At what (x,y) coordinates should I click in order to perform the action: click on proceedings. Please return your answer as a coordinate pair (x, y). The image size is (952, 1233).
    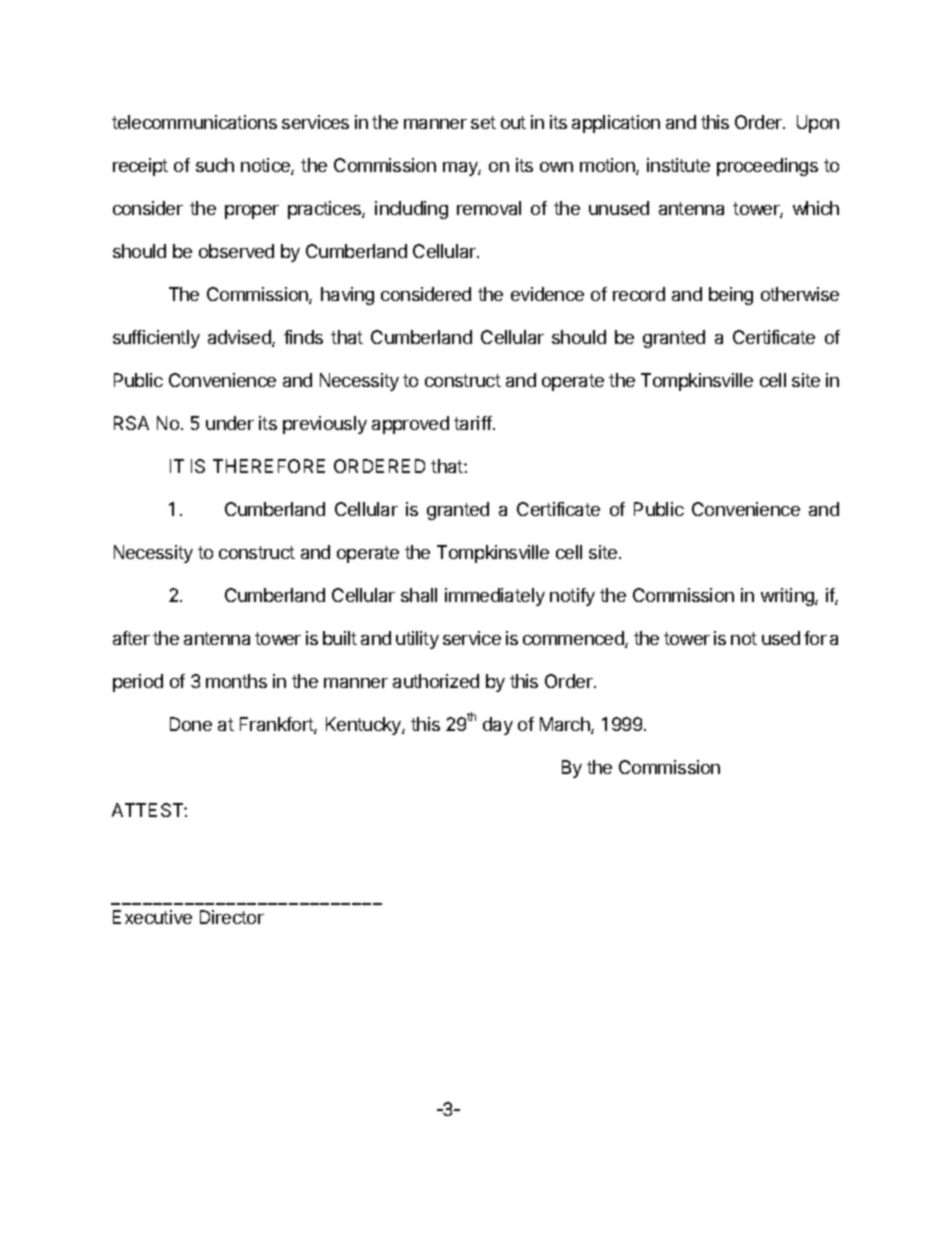
    Looking at the image, I should click on (767, 167).
